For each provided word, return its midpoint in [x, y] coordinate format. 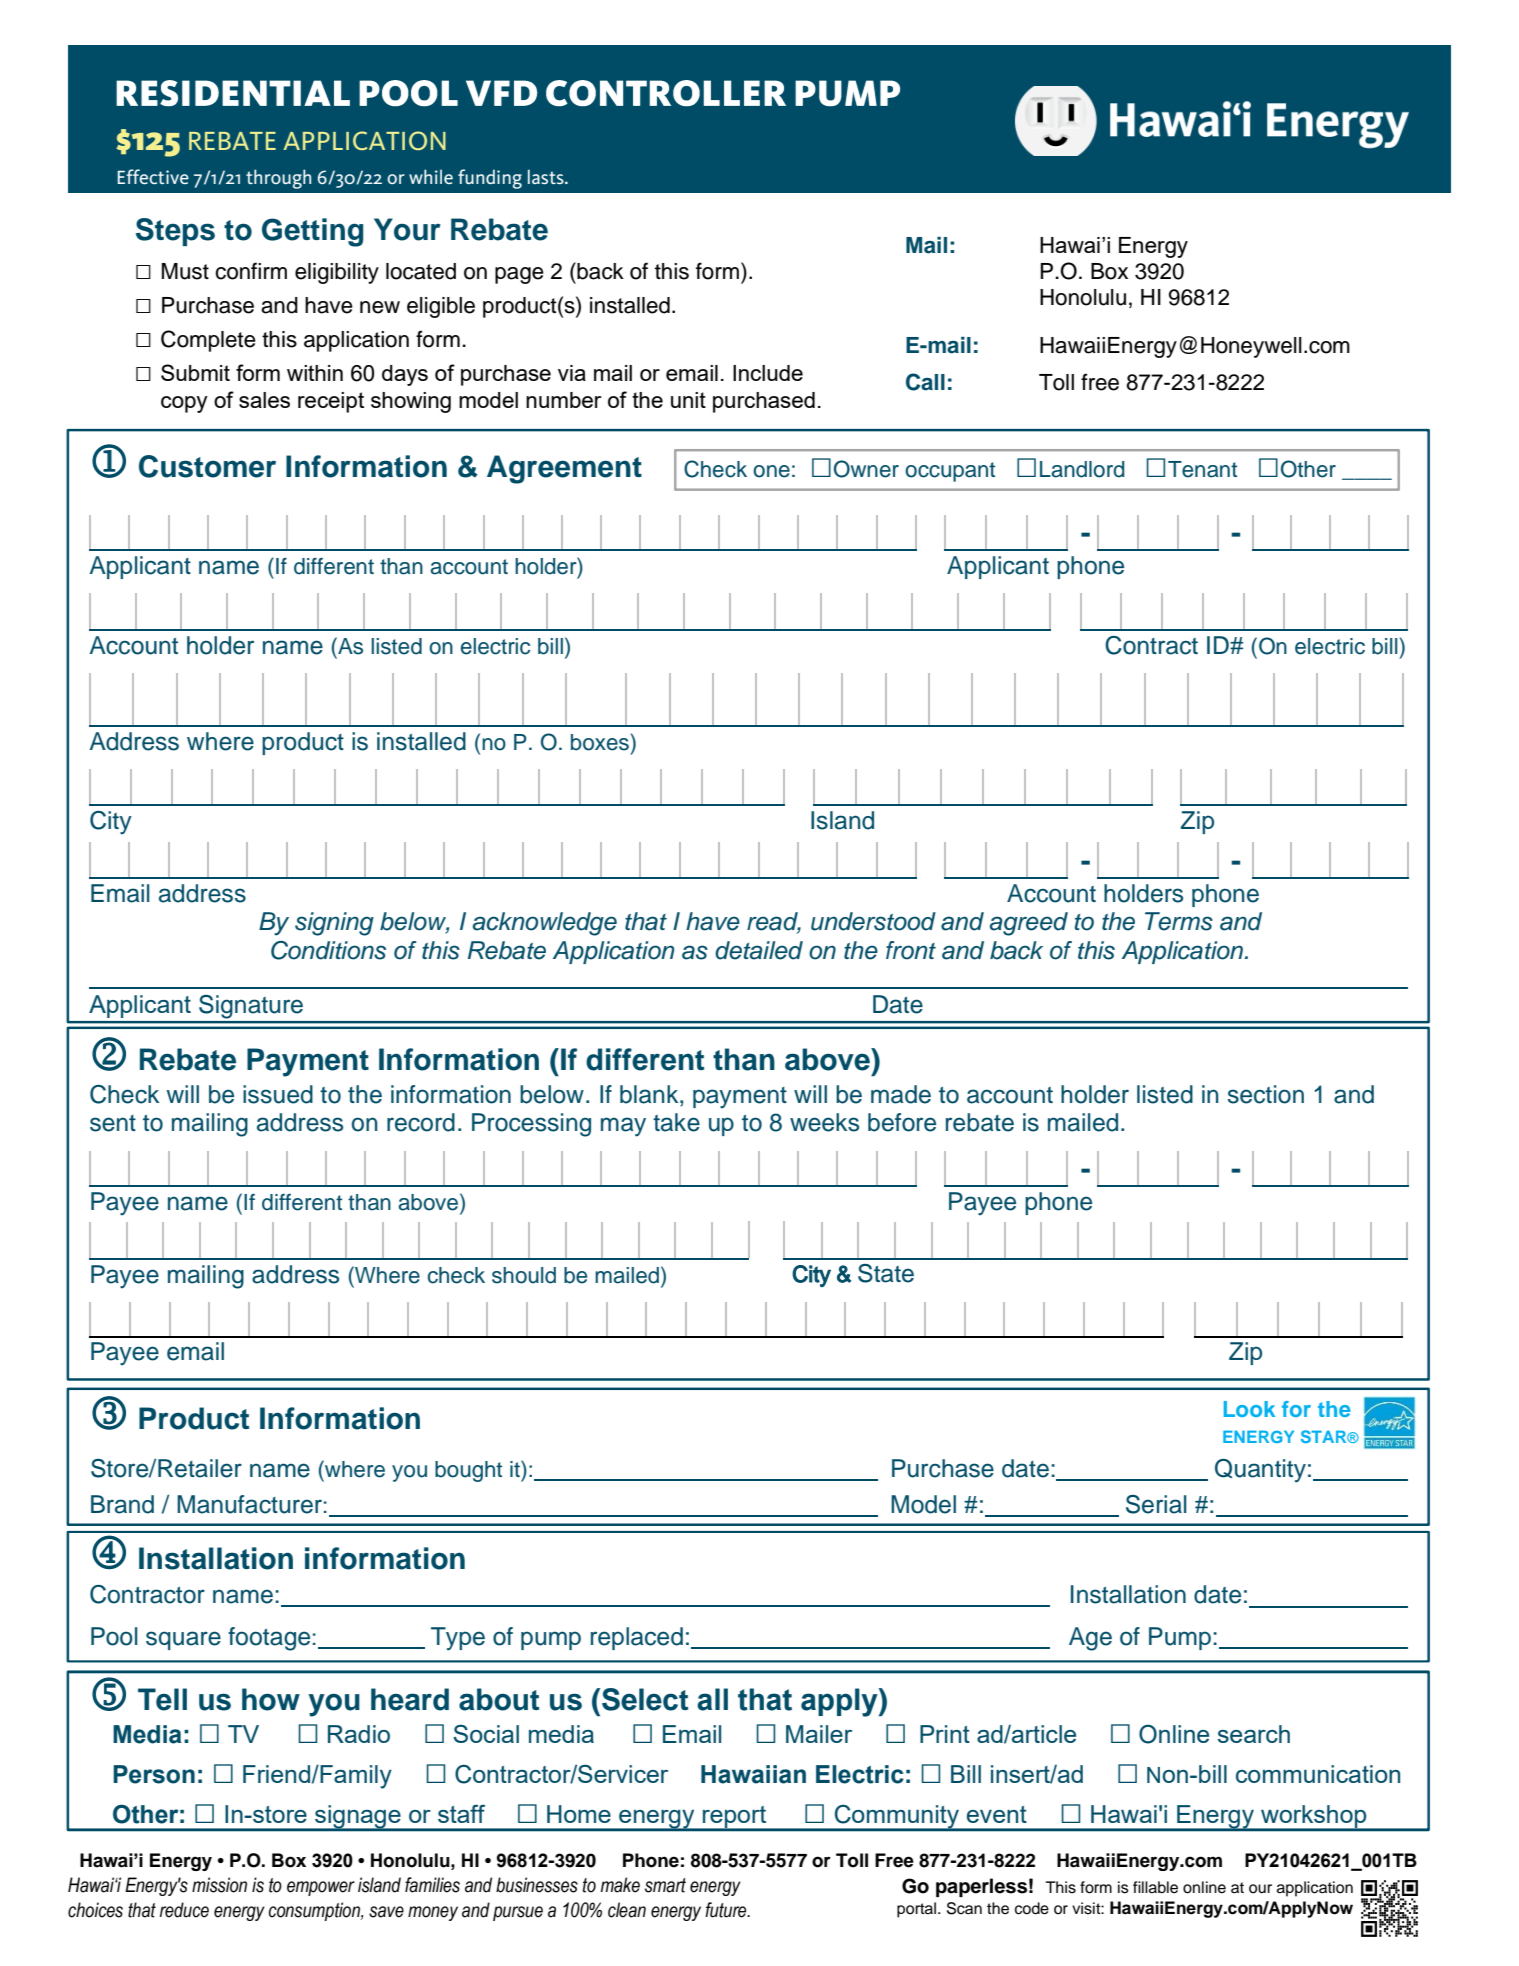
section [1266, 1094]
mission [219, 1885]
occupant [950, 472]
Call [925, 382]
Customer [207, 466]
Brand [122, 1504]
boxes [600, 742]
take [676, 1122]
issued [278, 1094]
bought [468, 1471]
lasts [547, 176]
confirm [251, 271]
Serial [1156, 1504]
